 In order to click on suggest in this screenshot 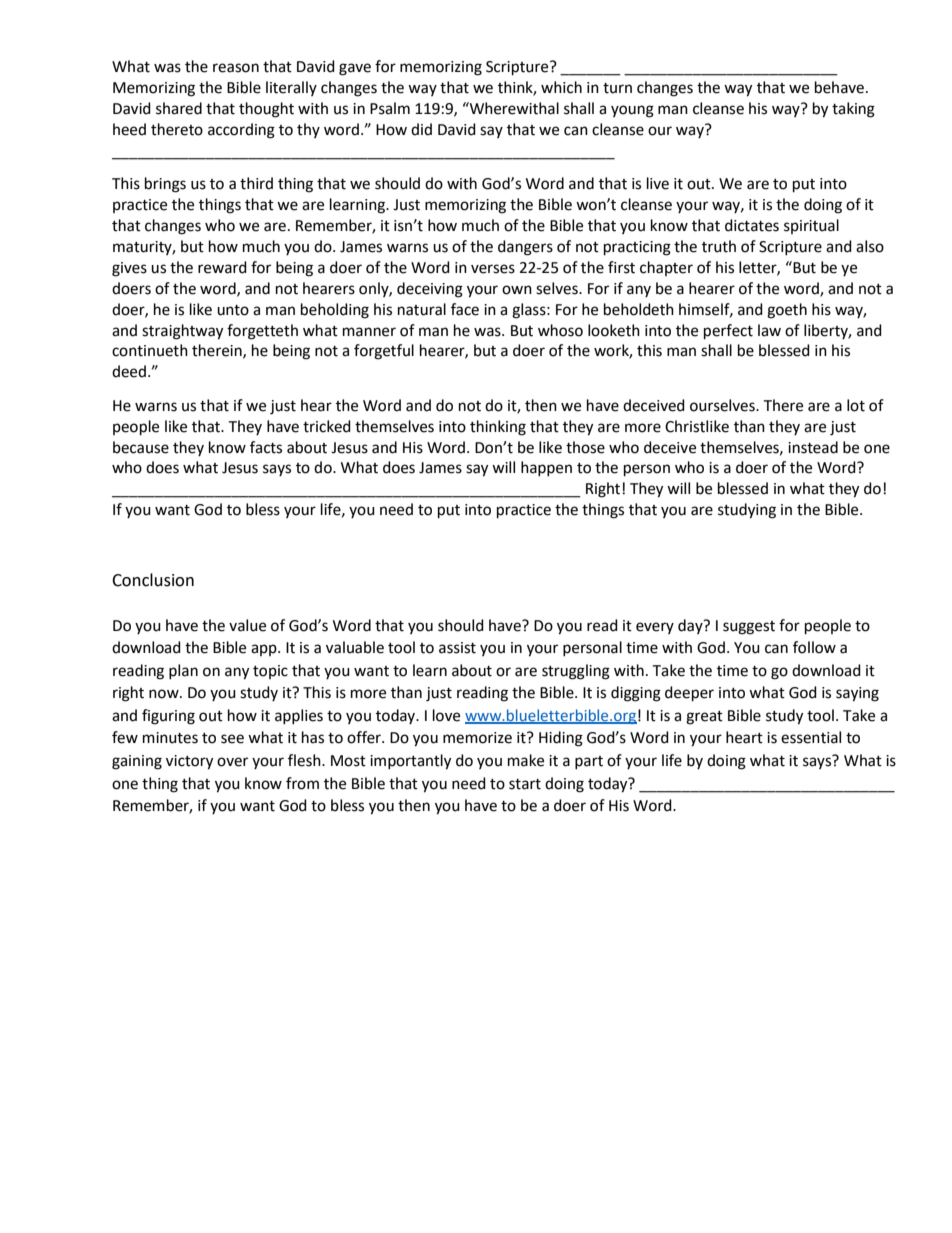, I will do `click(749, 628)`.
